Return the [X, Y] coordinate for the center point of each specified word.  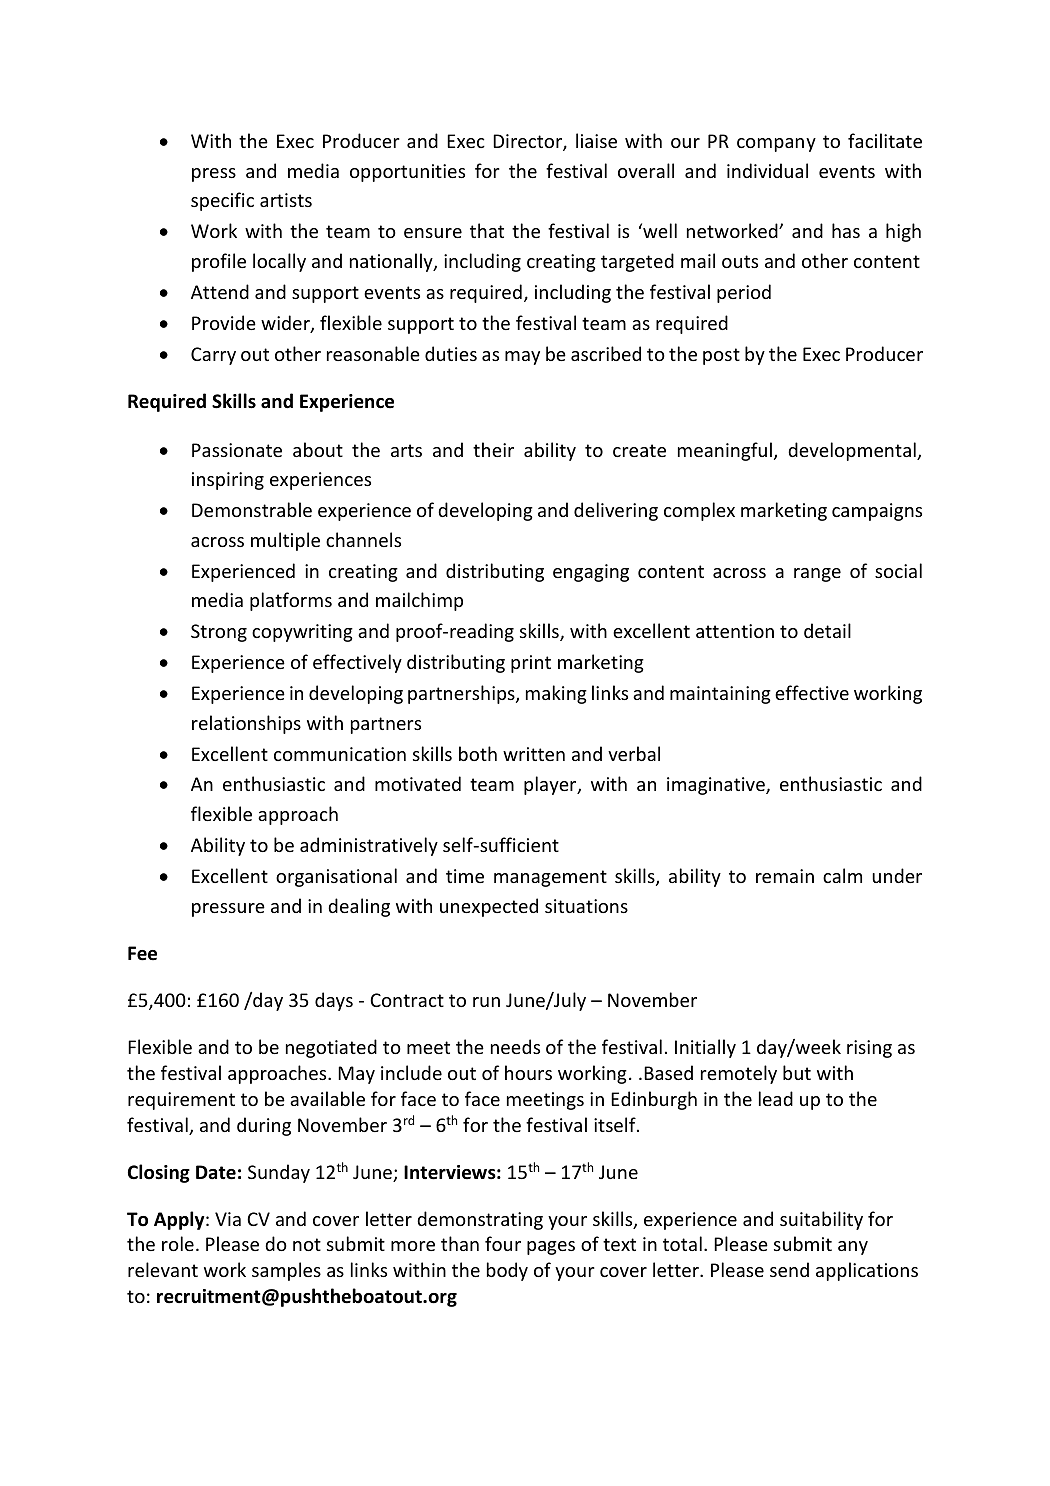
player [551, 785]
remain [785, 876]
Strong [219, 633]
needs [515, 1046]
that [487, 230]
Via [228, 1219]
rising [869, 1049]
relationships [246, 724]
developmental [853, 451]
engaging [591, 573]
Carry [213, 356]
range [817, 575]
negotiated [331, 1048]
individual [767, 170]
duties [451, 353]
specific [222, 201]
